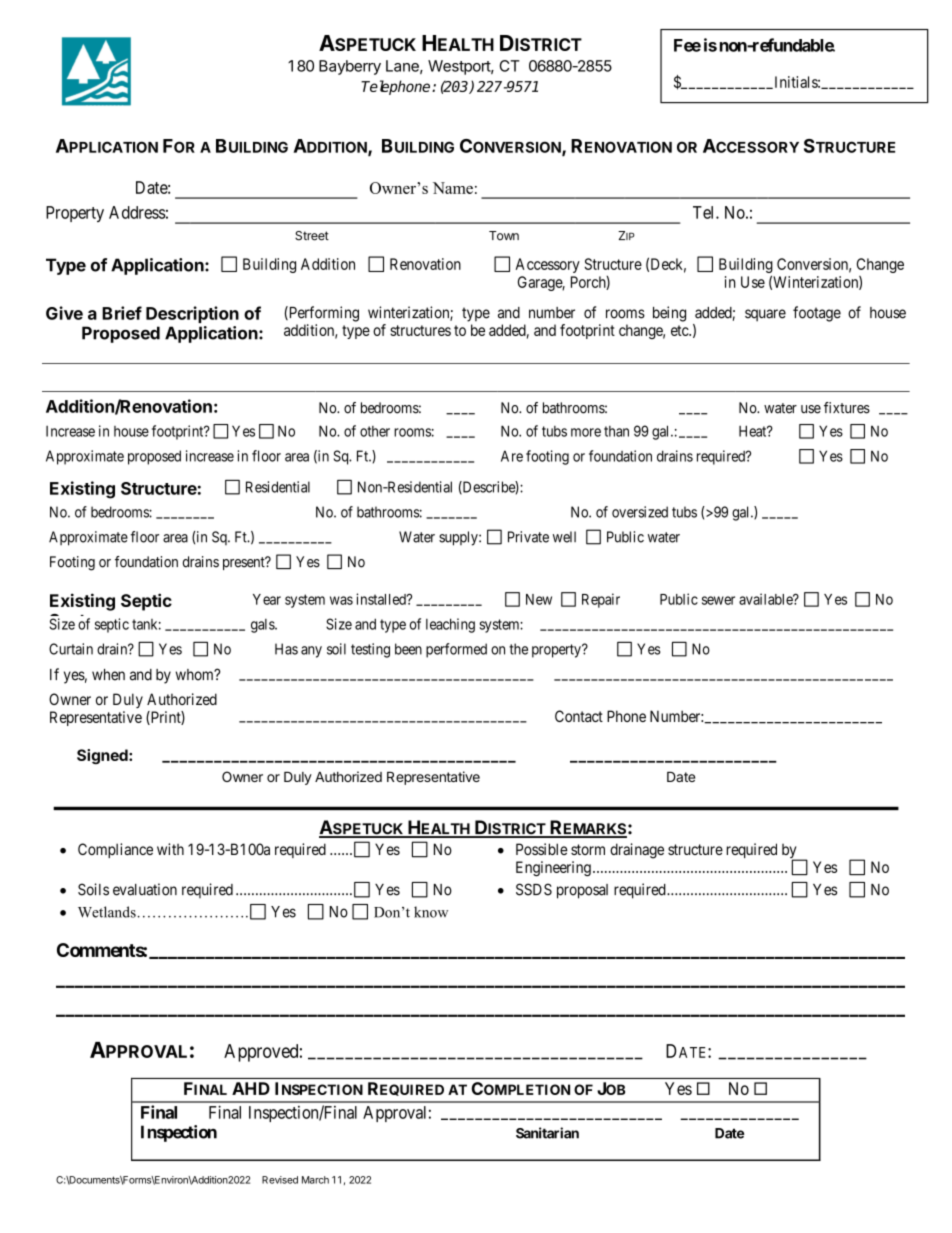 The image size is (952, 1233). What do you see at coordinates (847, 408) in the screenshot?
I see `fixtures` at bounding box center [847, 408].
